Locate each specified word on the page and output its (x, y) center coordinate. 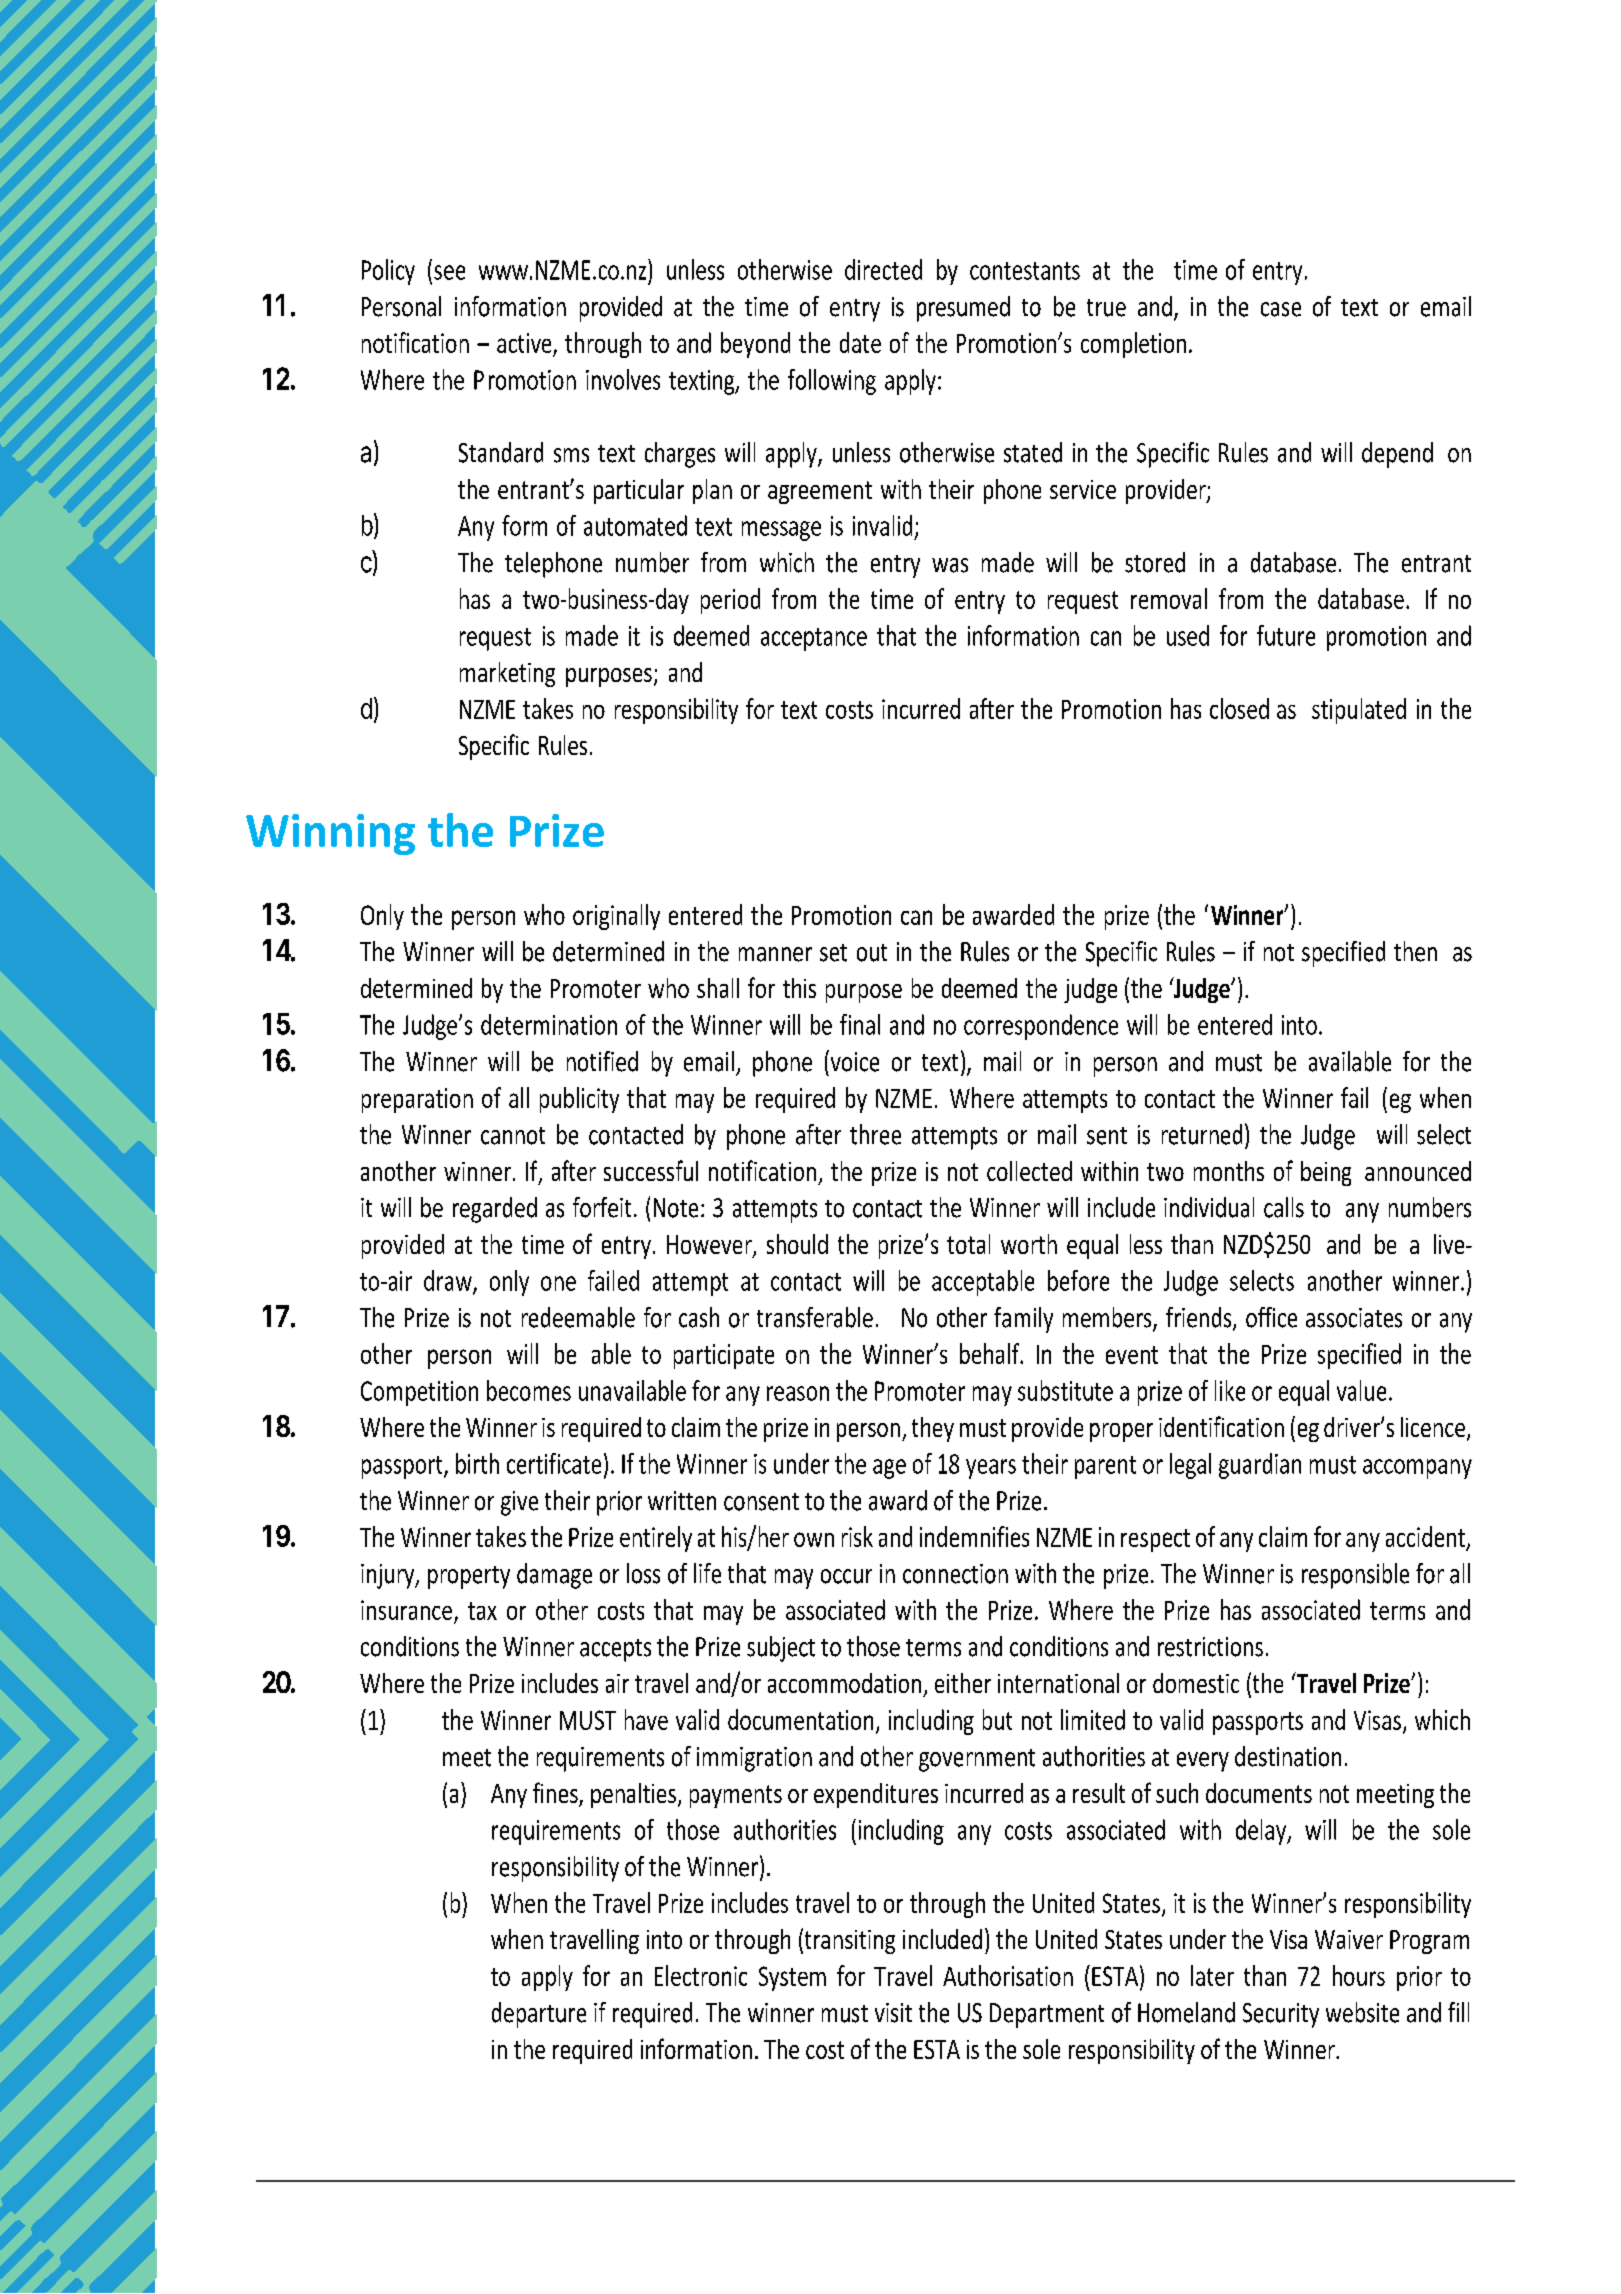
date (860, 342)
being (1326, 1173)
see (449, 272)
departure (539, 2015)
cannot (513, 1136)
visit (893, 2013)
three (875, 1134)
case (1281, 309)
